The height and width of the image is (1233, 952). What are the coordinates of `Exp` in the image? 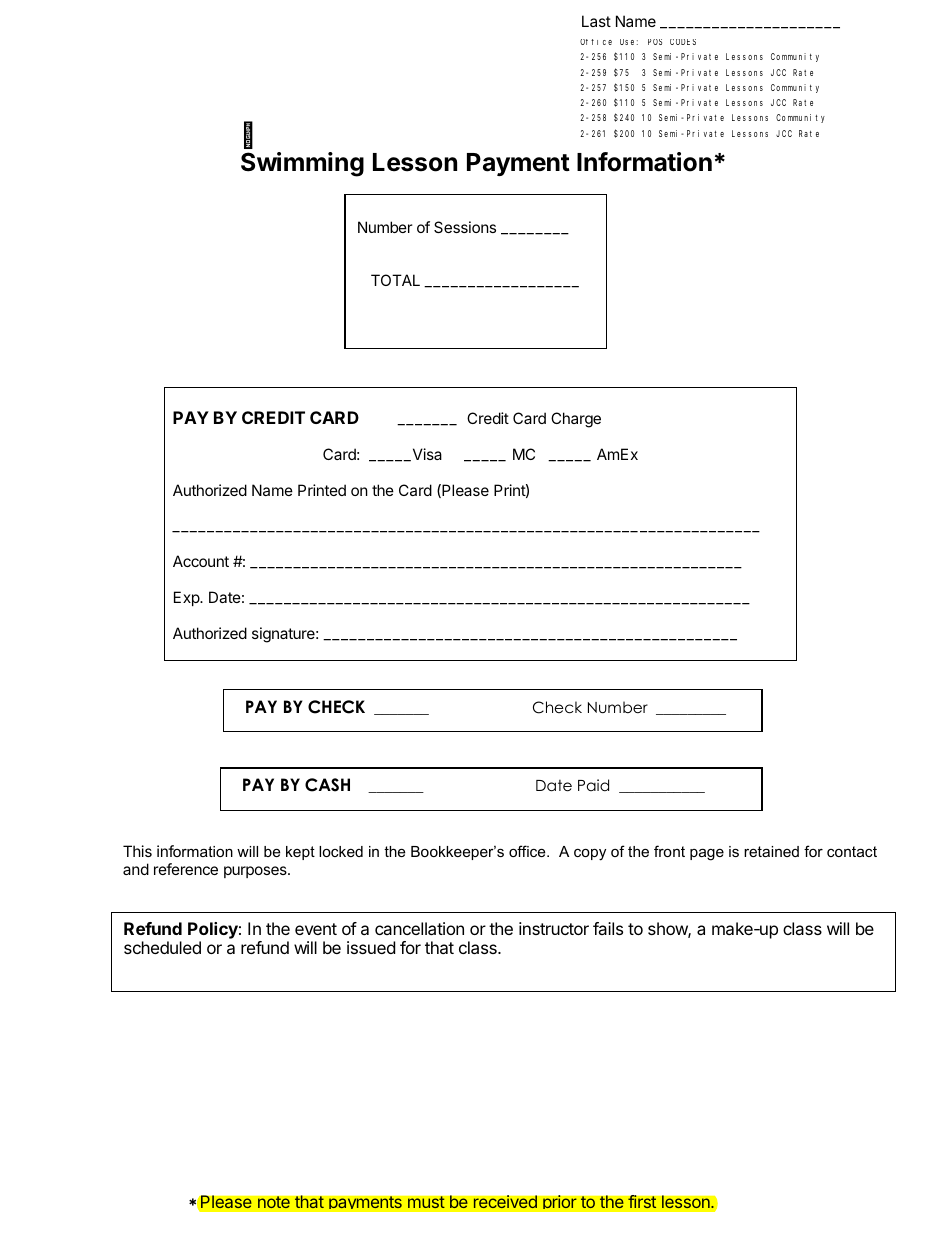 It's located at (187, 598).
